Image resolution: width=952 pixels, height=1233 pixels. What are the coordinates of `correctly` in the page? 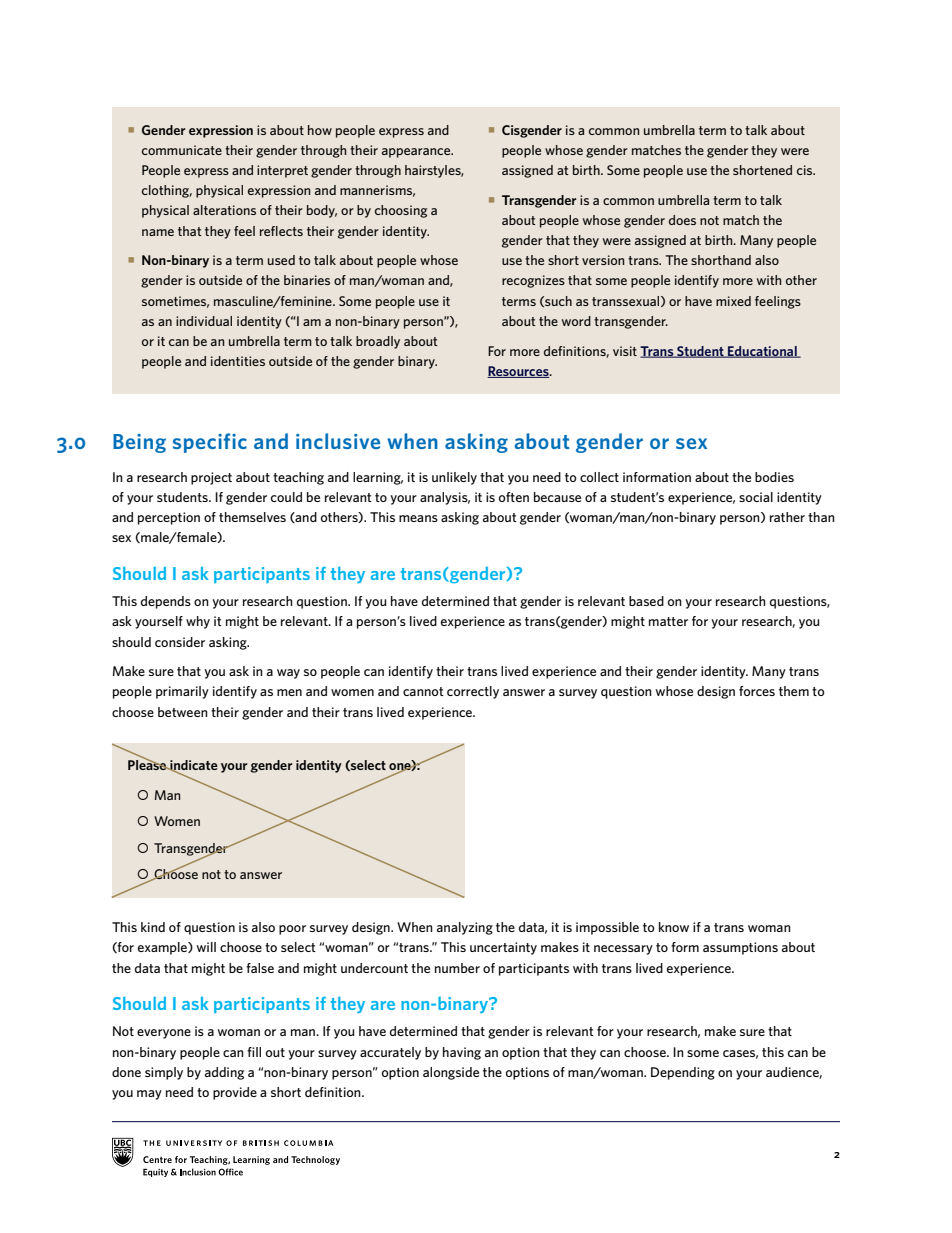 It's located at (473, 692).
